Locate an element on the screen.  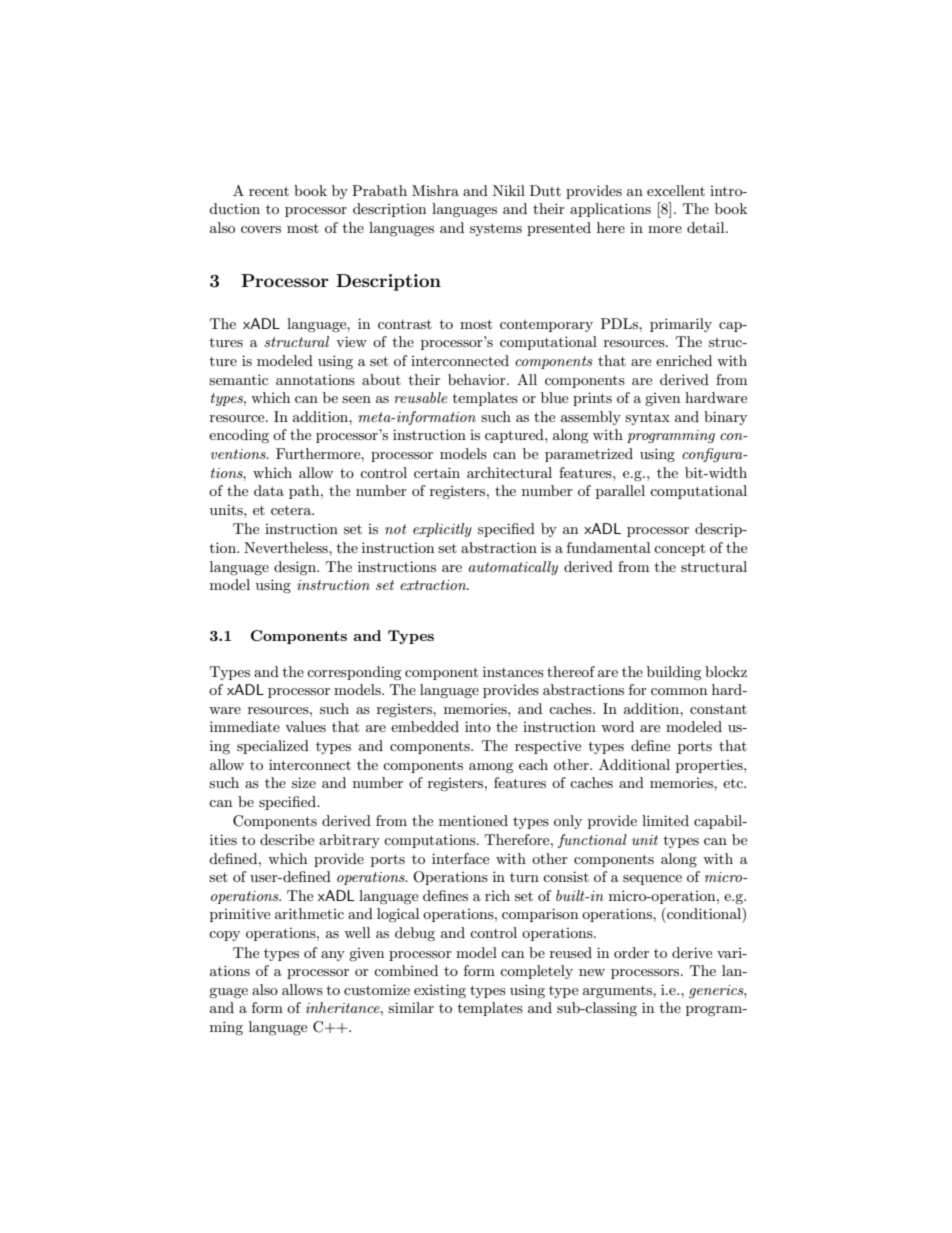
systems is located at coordinates (496, 229).
